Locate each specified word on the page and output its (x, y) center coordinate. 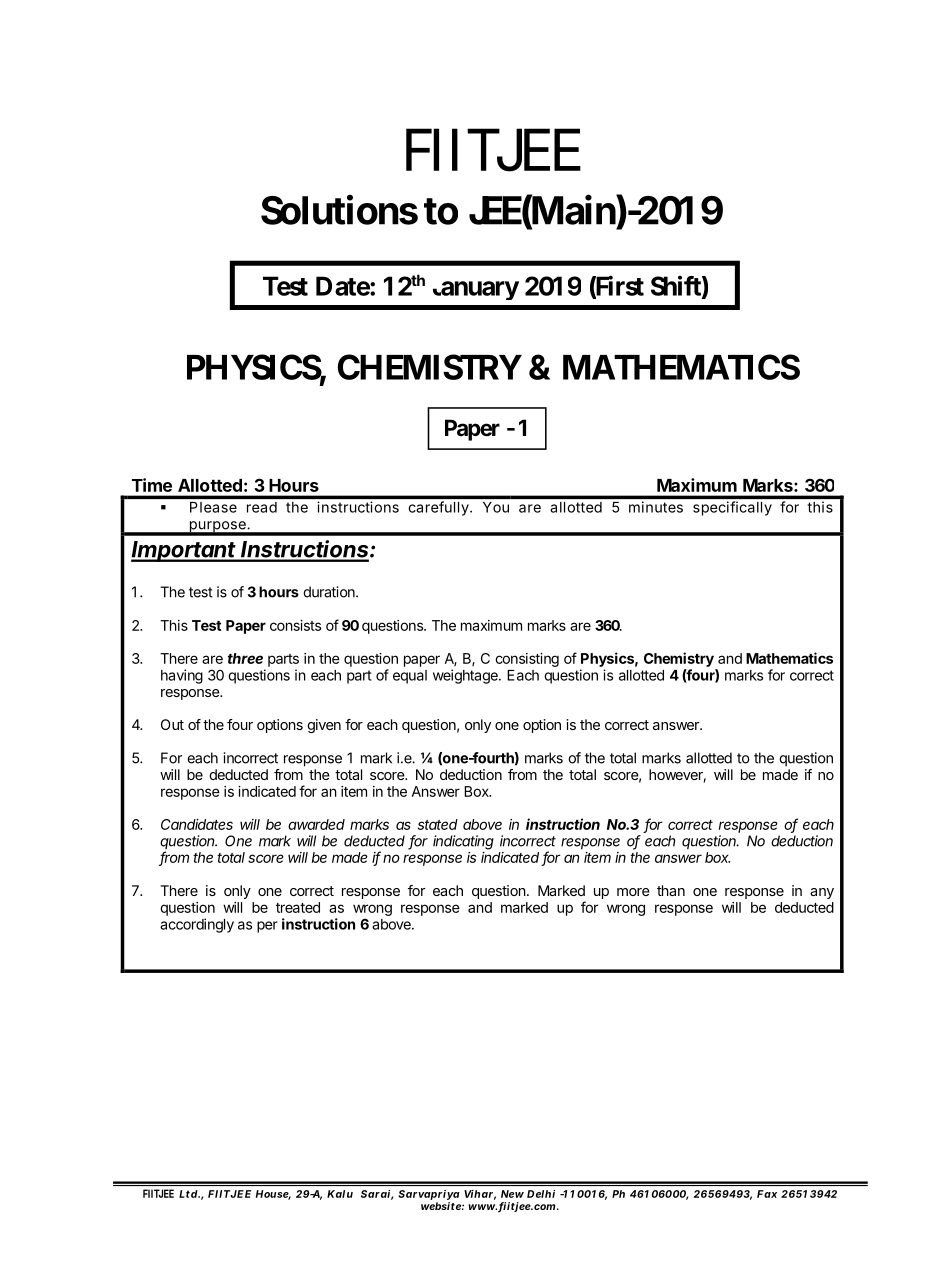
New (512, 1194)
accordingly (197, 925)
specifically (732, 508)
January (476, 290)
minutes (656, 507)
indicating (463, 842)
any (822, 893)
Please (213, 507)
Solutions (339, 209)
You (496, 507)
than (671, 890)
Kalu (340, 1194)
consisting (527, 660)
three (245, 658)
